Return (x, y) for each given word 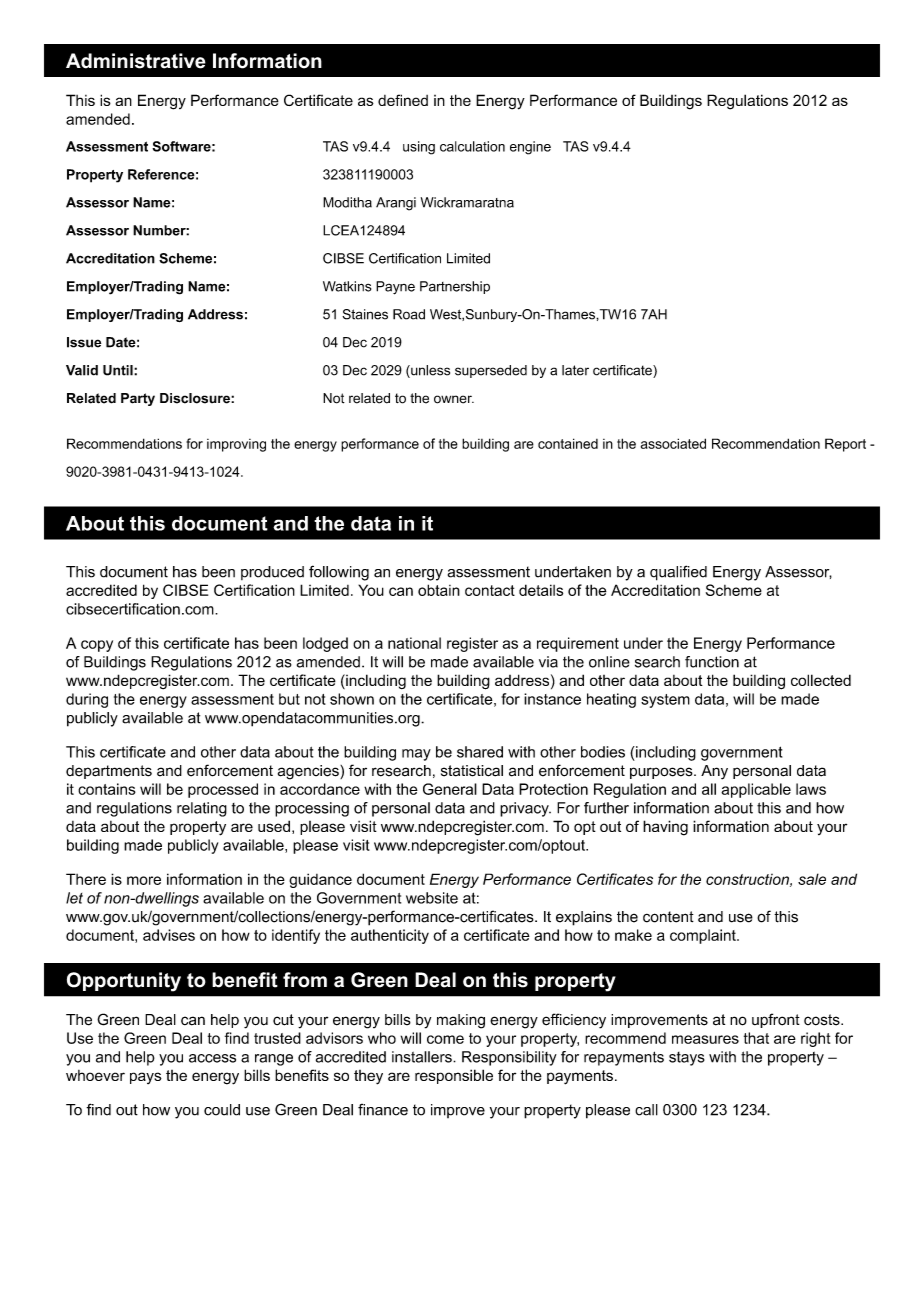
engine (530, 148)
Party (138, 399)
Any (714, 772)
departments (109, 772)
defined (403, 100)
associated (673, 443)
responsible (454, 1076)
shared (480, 752)
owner (454, 399)
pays (146, 1078)
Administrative (136, 61)
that (756, 1038)
